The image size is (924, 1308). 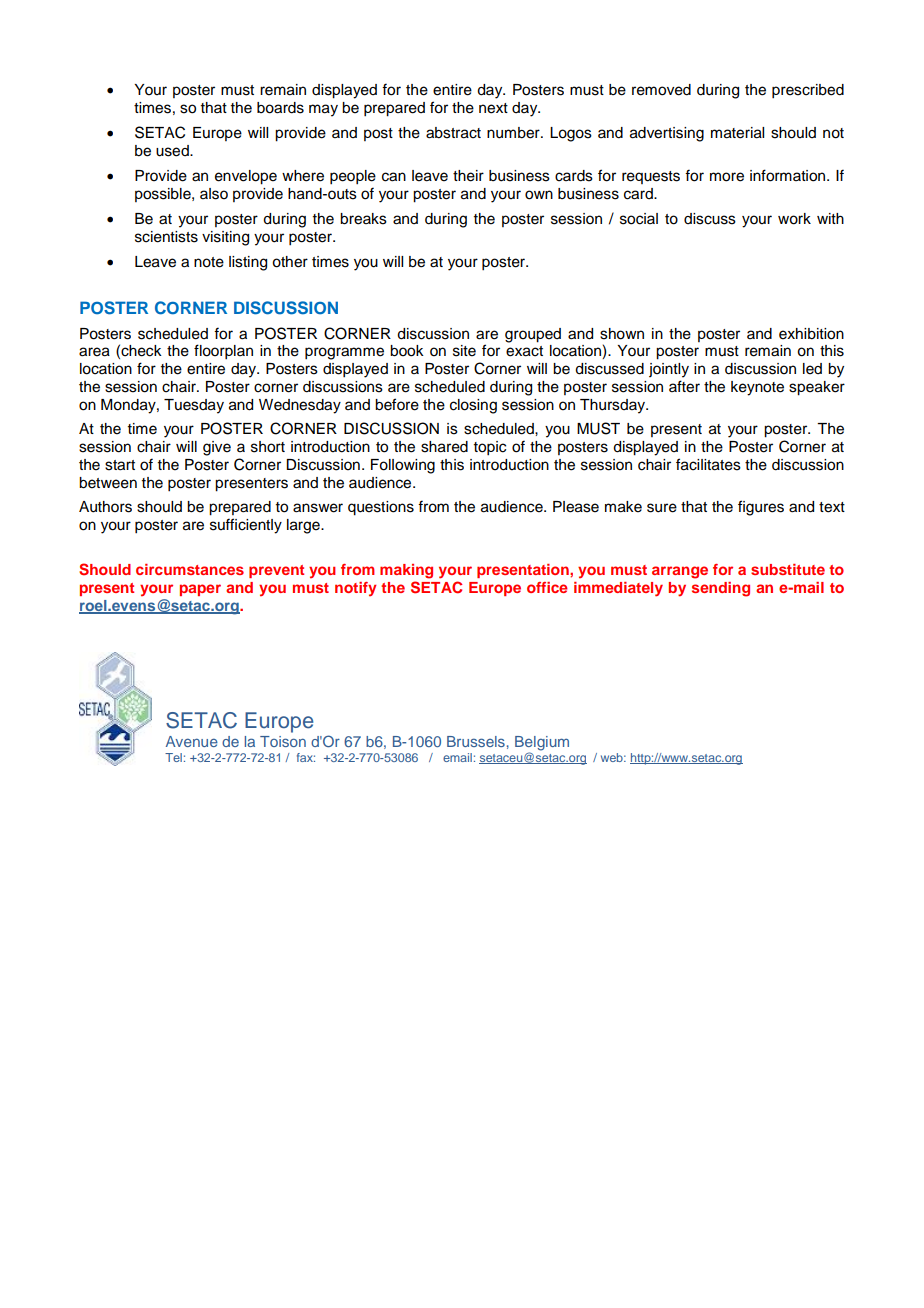 What do you see at coordinates (493, 108) in the document?
I see `next` at bounding box center [493, 108].
